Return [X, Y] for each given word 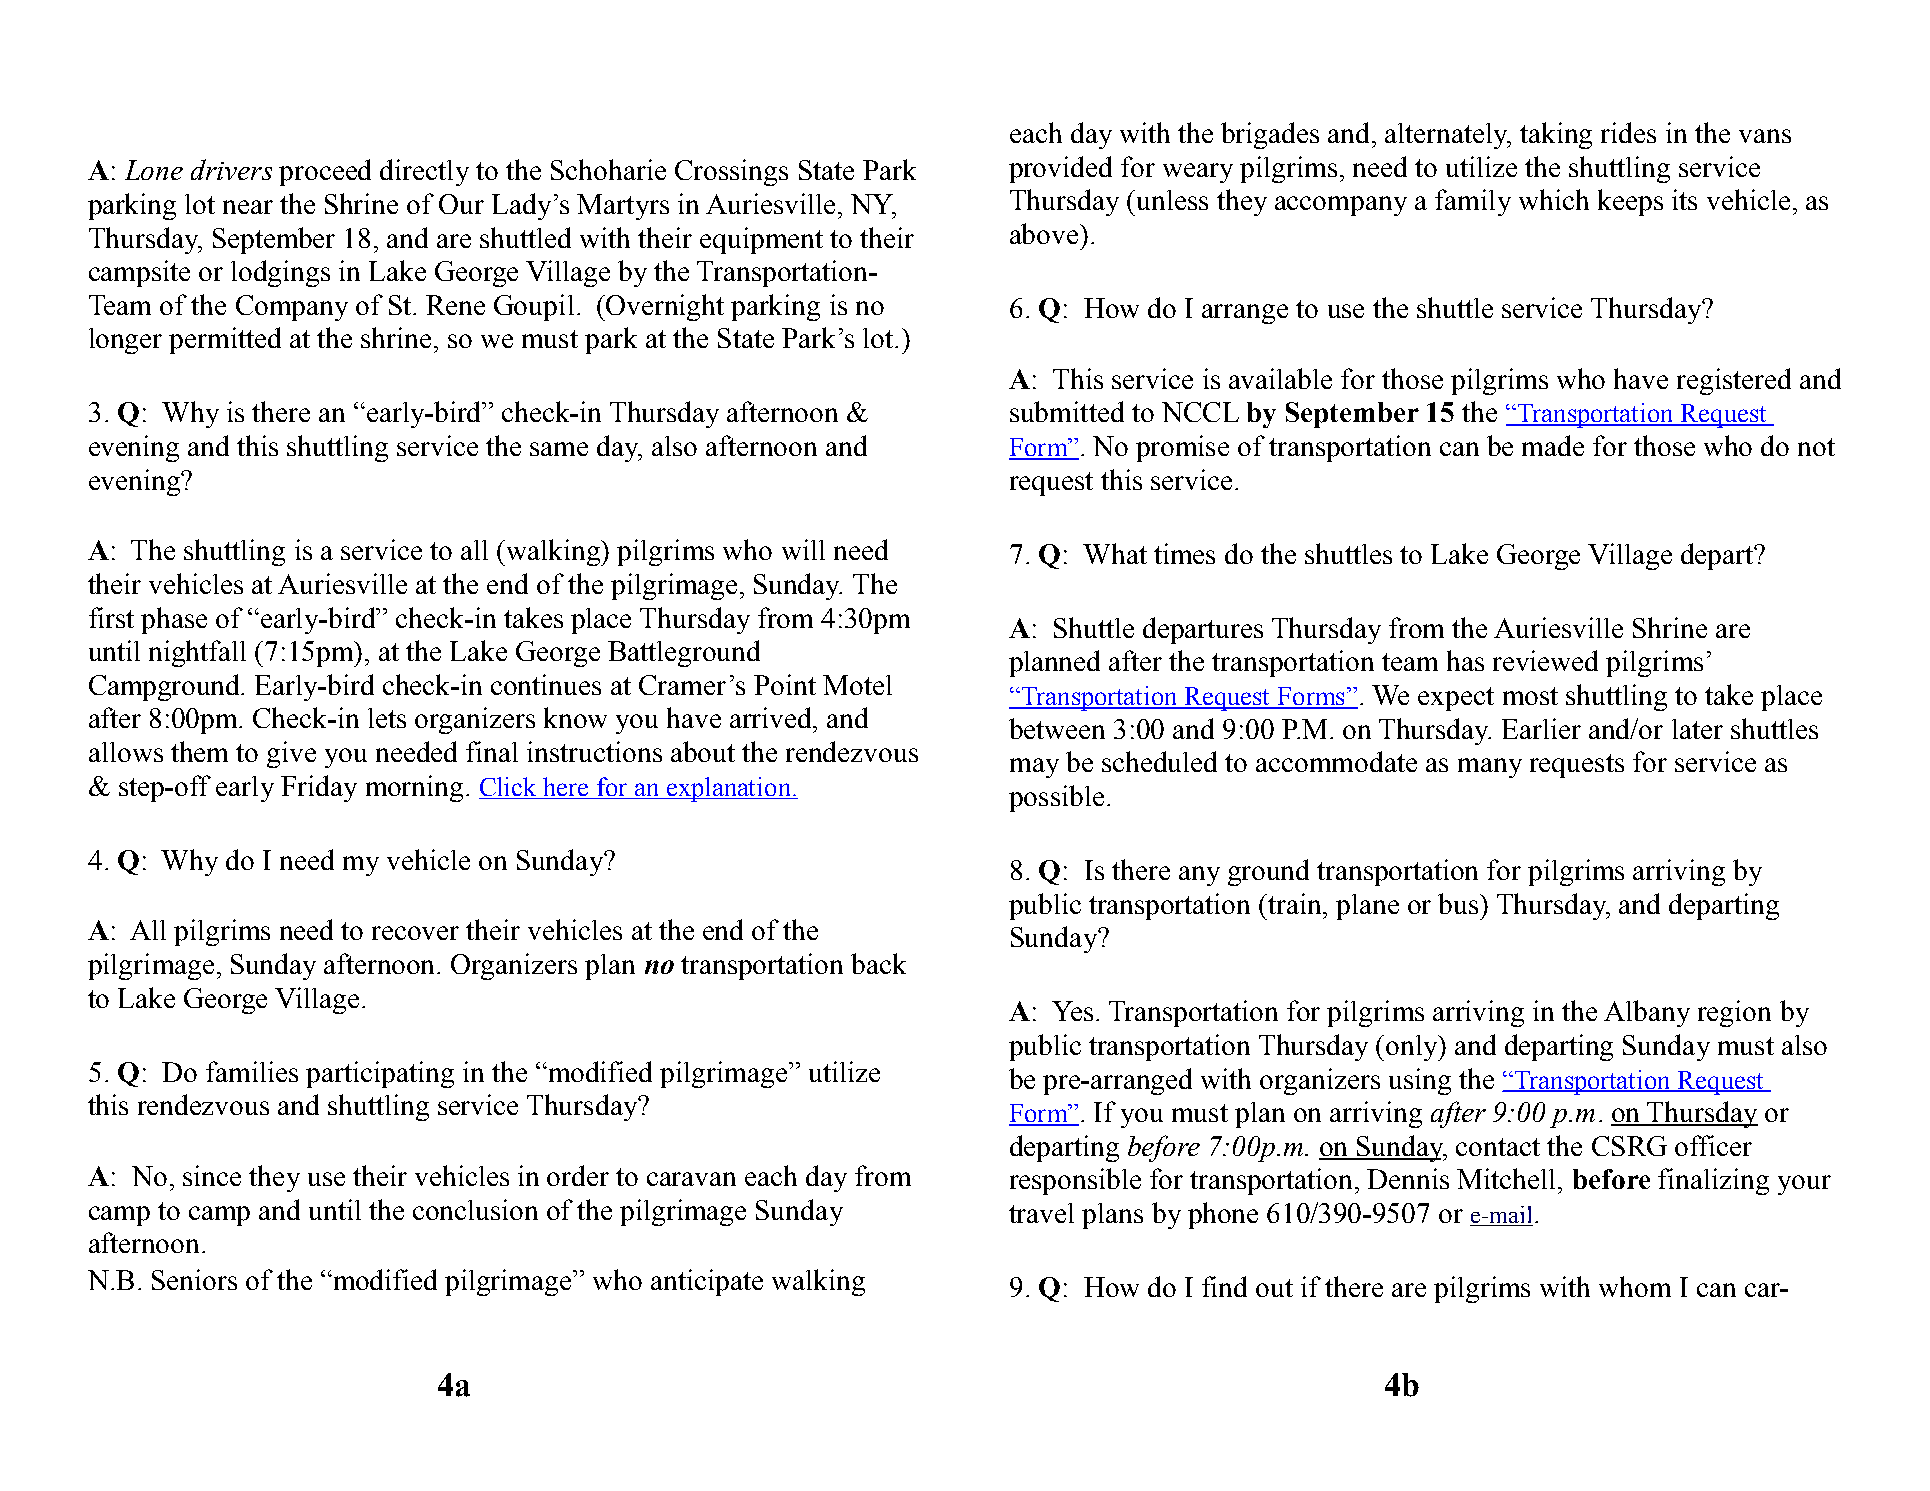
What [1115, 553]
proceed [325, 172]
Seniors [194, 1279]
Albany [1647, 1013]
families [252, 1071]
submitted [1067, 411]
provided [1060, 169]
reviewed [1545, 660]
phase [174, 620]
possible [1056, 798]
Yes [1072, 1011]
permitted [225, 340]
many [1490, 768]
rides [1628, 132]
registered [1734, 381]
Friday [319, 788]
